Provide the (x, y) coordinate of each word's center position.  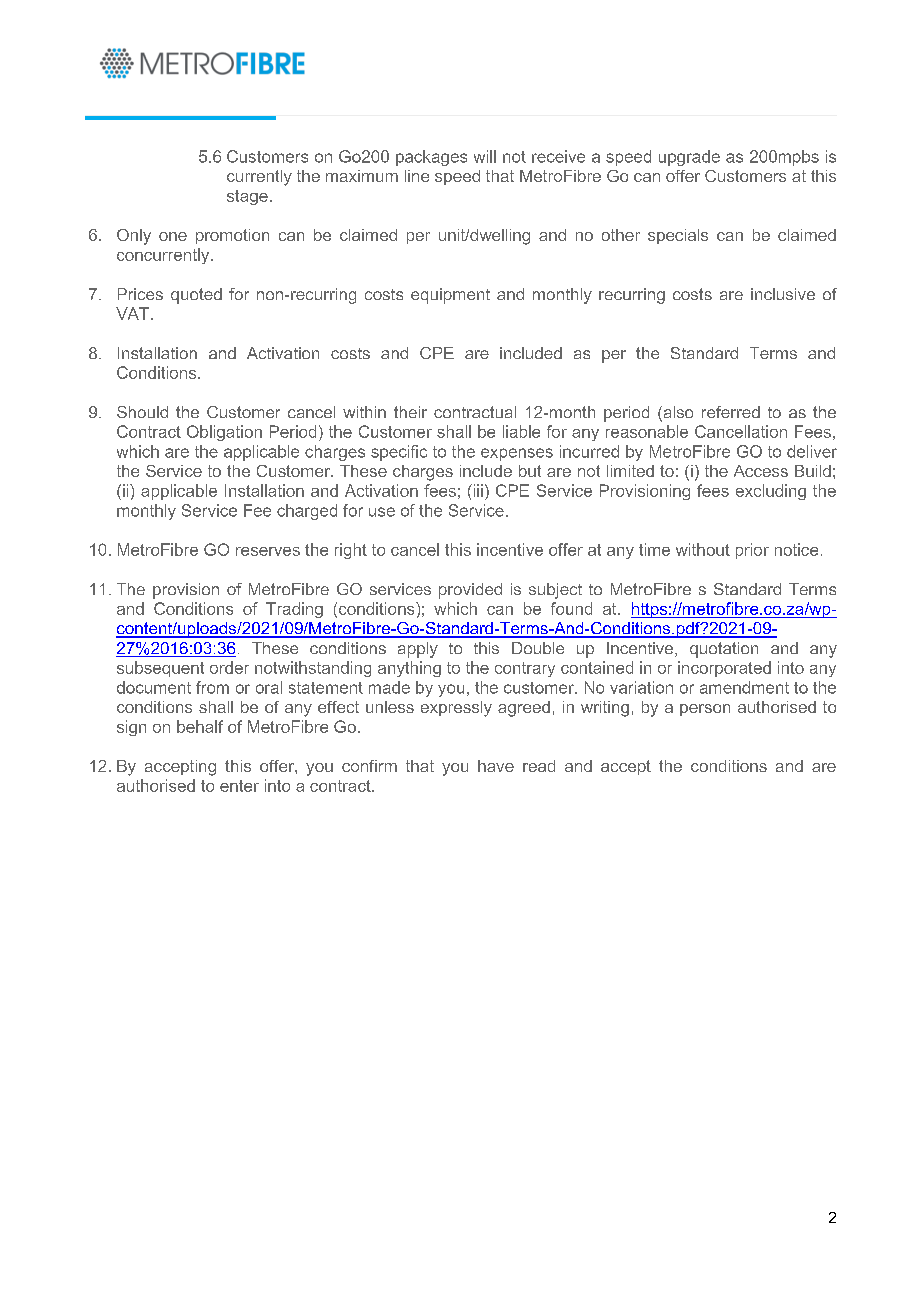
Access (761, 471)
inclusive (783, 294)
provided (470, 591)
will (485, 156)
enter (239, 786)
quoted (196, 296)
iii (477, 490)
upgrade (689, 158)
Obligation (224, 433)
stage (247, 197)
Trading (294, 610)
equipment (450, 296)
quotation (724, 650)
